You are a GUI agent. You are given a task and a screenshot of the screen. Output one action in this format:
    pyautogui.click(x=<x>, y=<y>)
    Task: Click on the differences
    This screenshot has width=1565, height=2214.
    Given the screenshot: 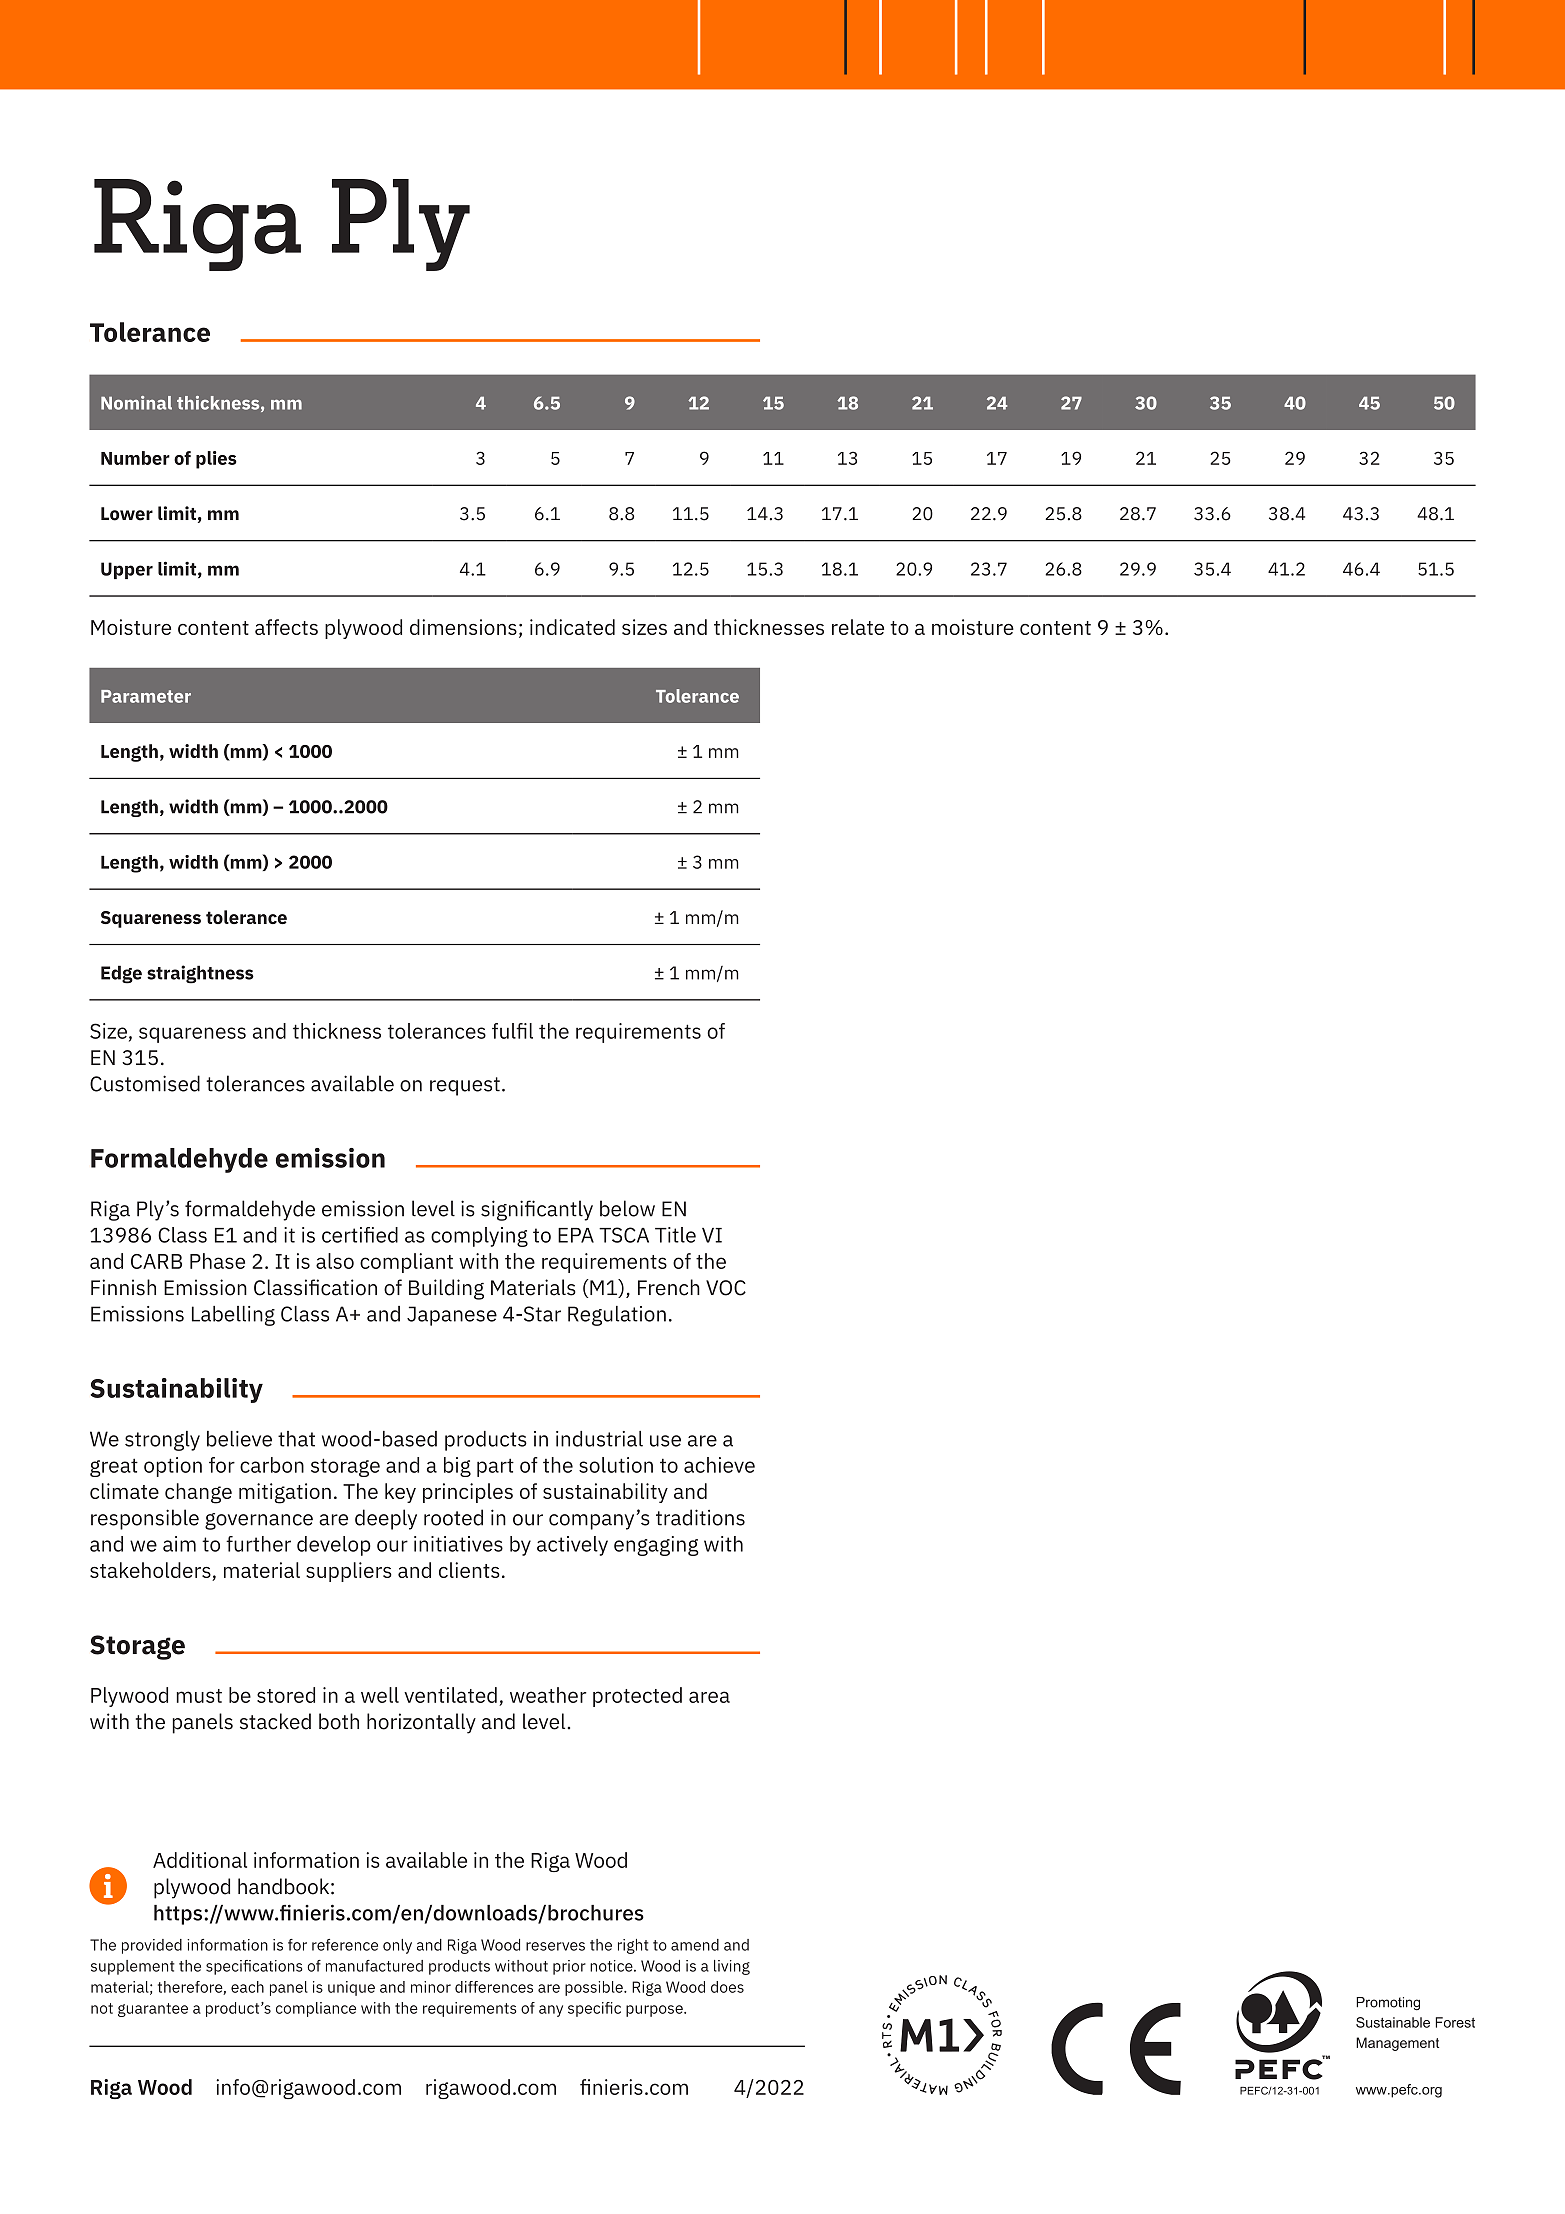 What is the action you would take?
    pyautogui.click(x=494, y=1987)
